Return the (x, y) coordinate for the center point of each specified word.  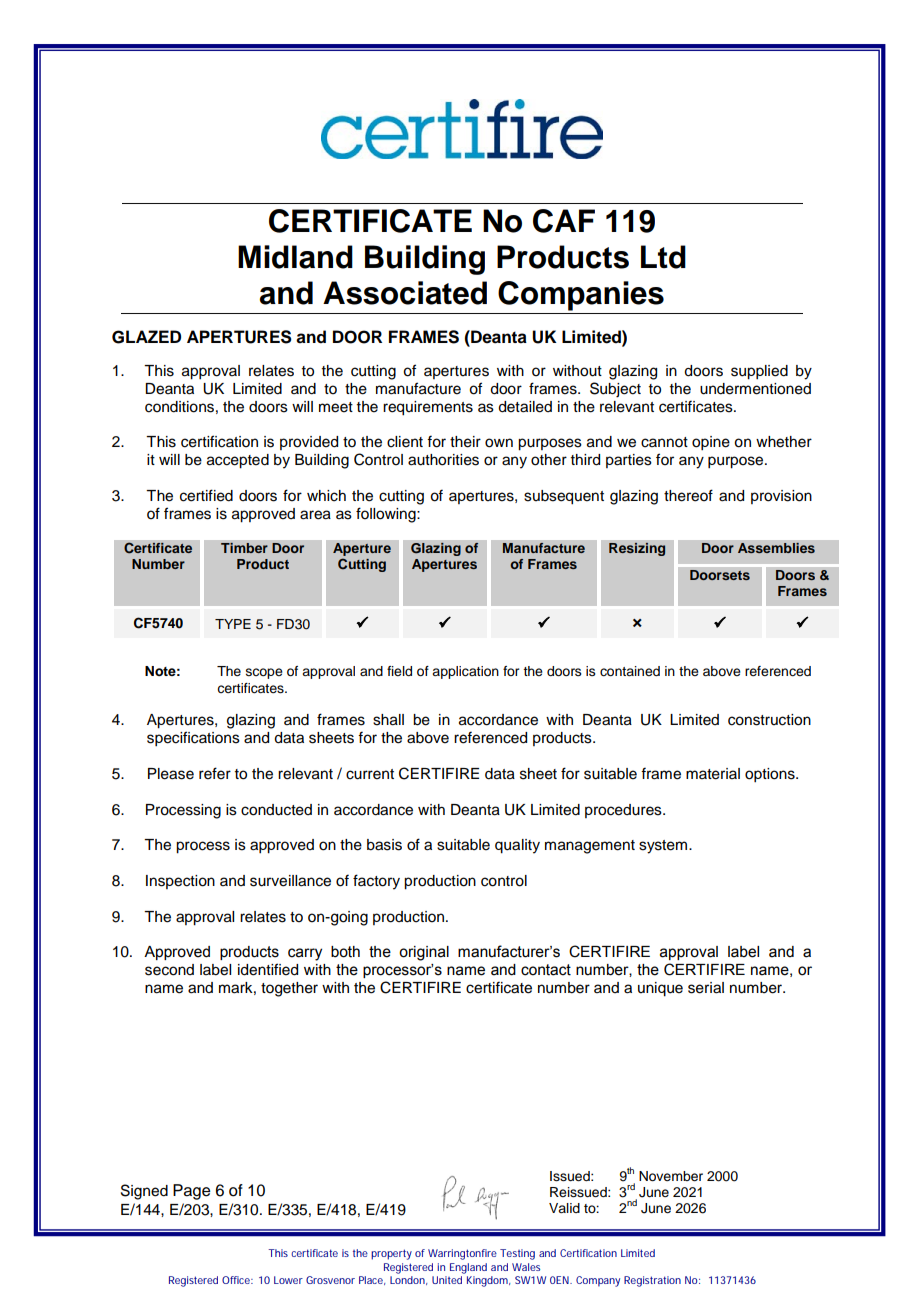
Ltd (663, 257)
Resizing (637, 549)
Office (236, 1280)
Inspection (180, 882)
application (465, 672)
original (424, 953)
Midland (295, 257)
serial (706, 988)
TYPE (233, 624)
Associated (405, 293)
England (468, 1268)
